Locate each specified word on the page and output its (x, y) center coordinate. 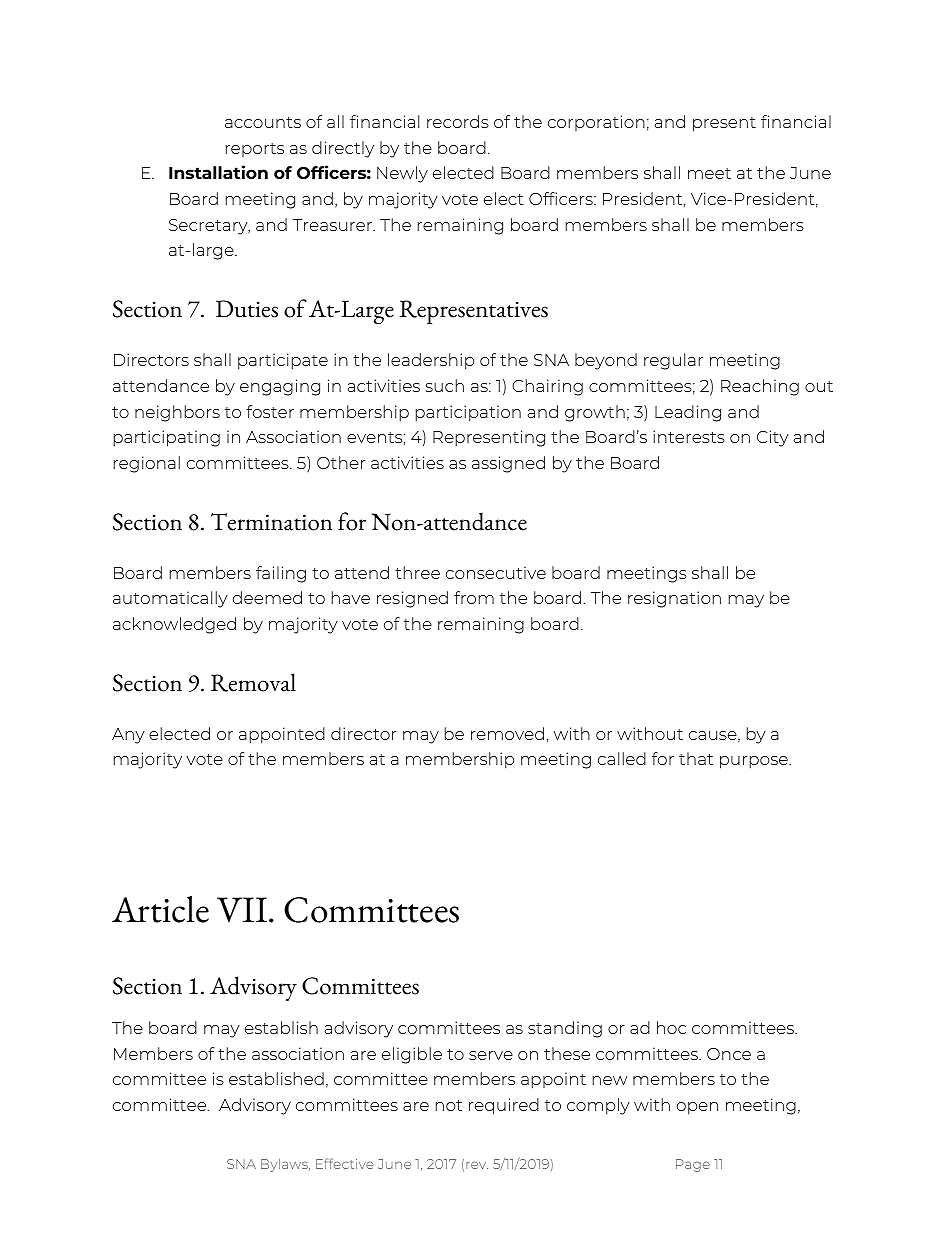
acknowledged (174, 625)
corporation (596, 123)
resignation (674, 599)
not (449, 1105)
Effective (344, 1163)
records (458, 121)
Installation (218, 172)
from (474, 597)
